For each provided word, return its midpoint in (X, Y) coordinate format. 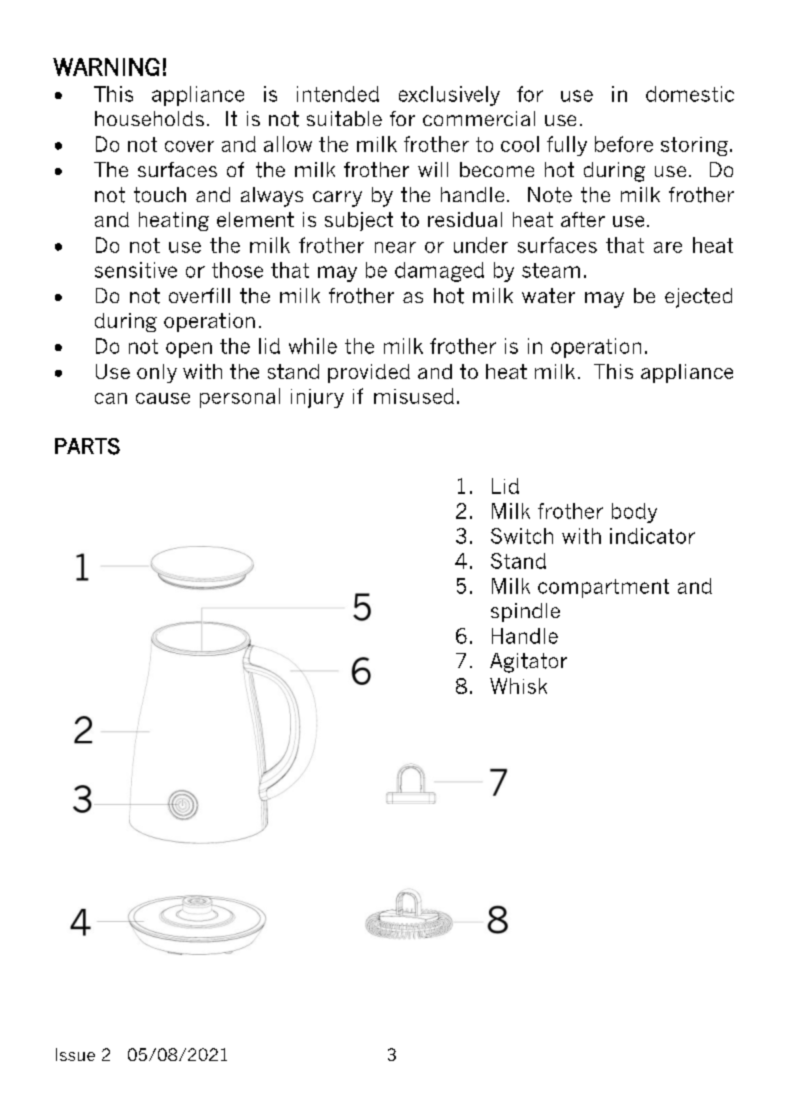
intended (338, 94)
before (624, 144)
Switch (522, 536)
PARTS (87, 446)
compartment (603, 588)
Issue (75, 1054)
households (149, 118)
